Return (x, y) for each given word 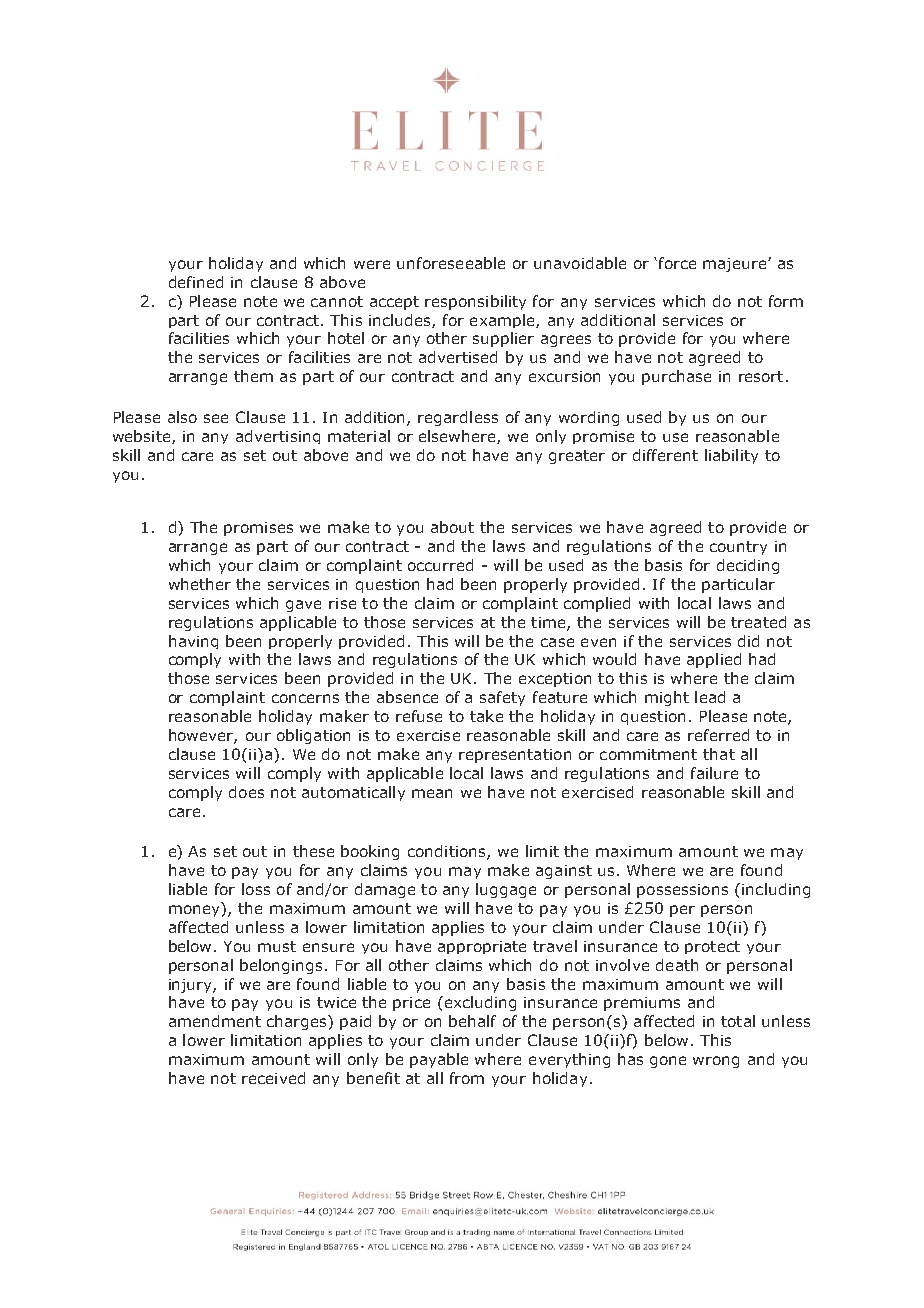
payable (439, 1060)
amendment (215, 1021)
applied (714, 660)
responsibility (475, 302)
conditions (448, 852)
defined (196, 282)
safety (502, 698)
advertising (278, 437)
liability (731, 456)
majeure (736, 265)
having (193, 642)
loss (256, 889)
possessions (682, 891)
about (452, 527)
